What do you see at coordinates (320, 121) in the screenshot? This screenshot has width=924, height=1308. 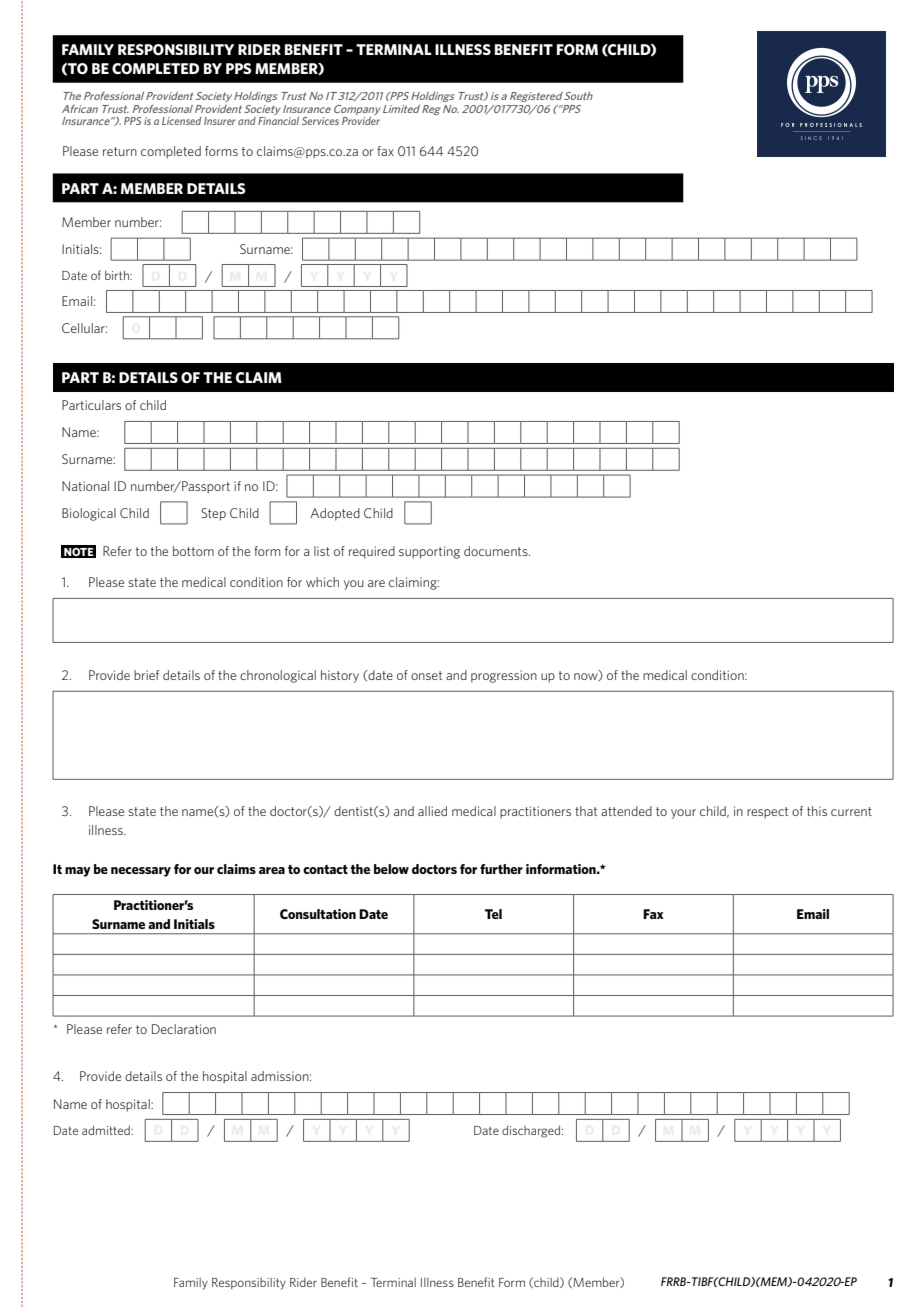 I see `Services` at bounding box center [320, 121].
